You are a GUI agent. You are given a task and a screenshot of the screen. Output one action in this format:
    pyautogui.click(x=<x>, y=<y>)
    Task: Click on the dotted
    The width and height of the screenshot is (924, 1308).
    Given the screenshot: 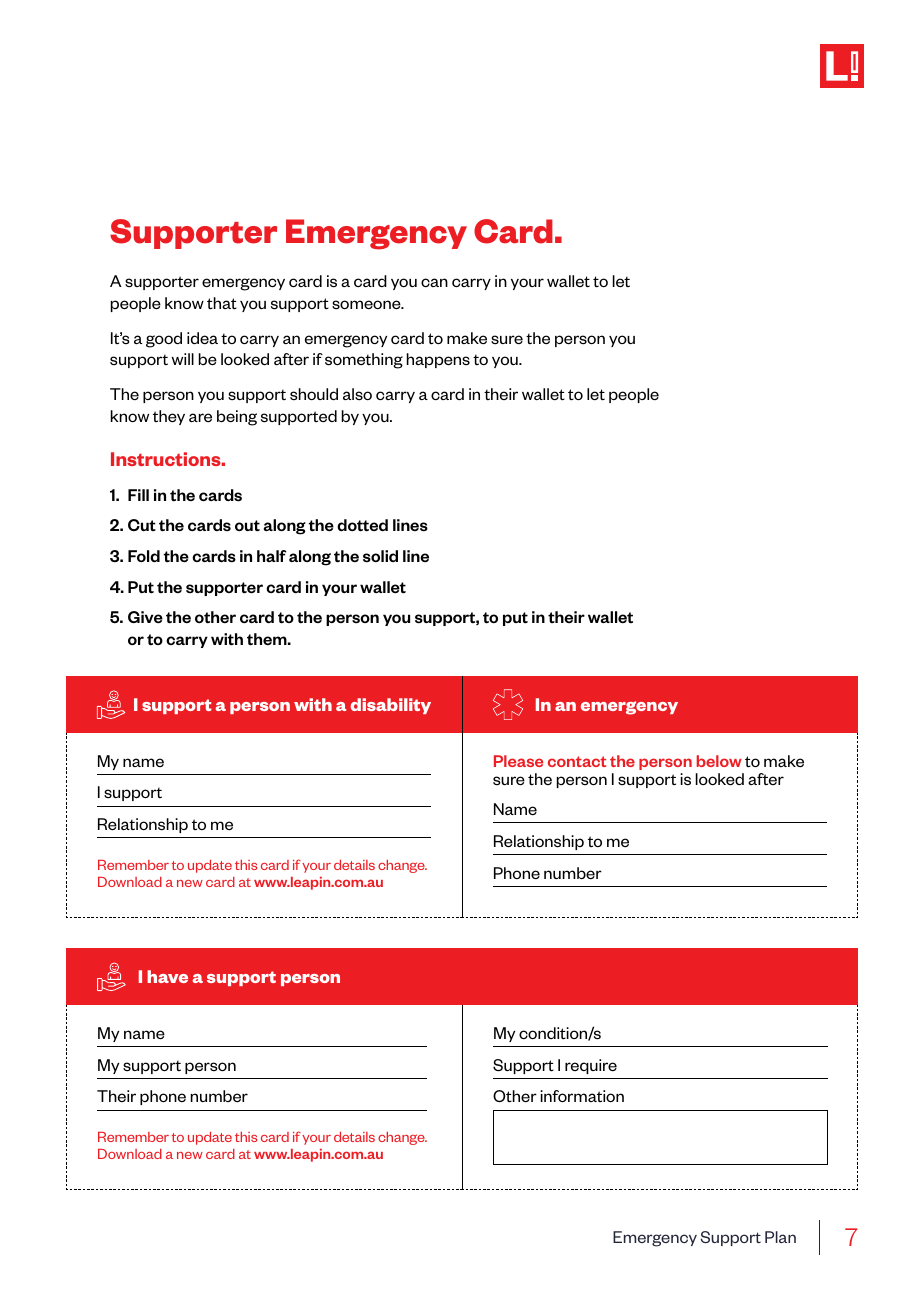 What is the action you would take?
    pyautogui.click(x=362, y=525)
